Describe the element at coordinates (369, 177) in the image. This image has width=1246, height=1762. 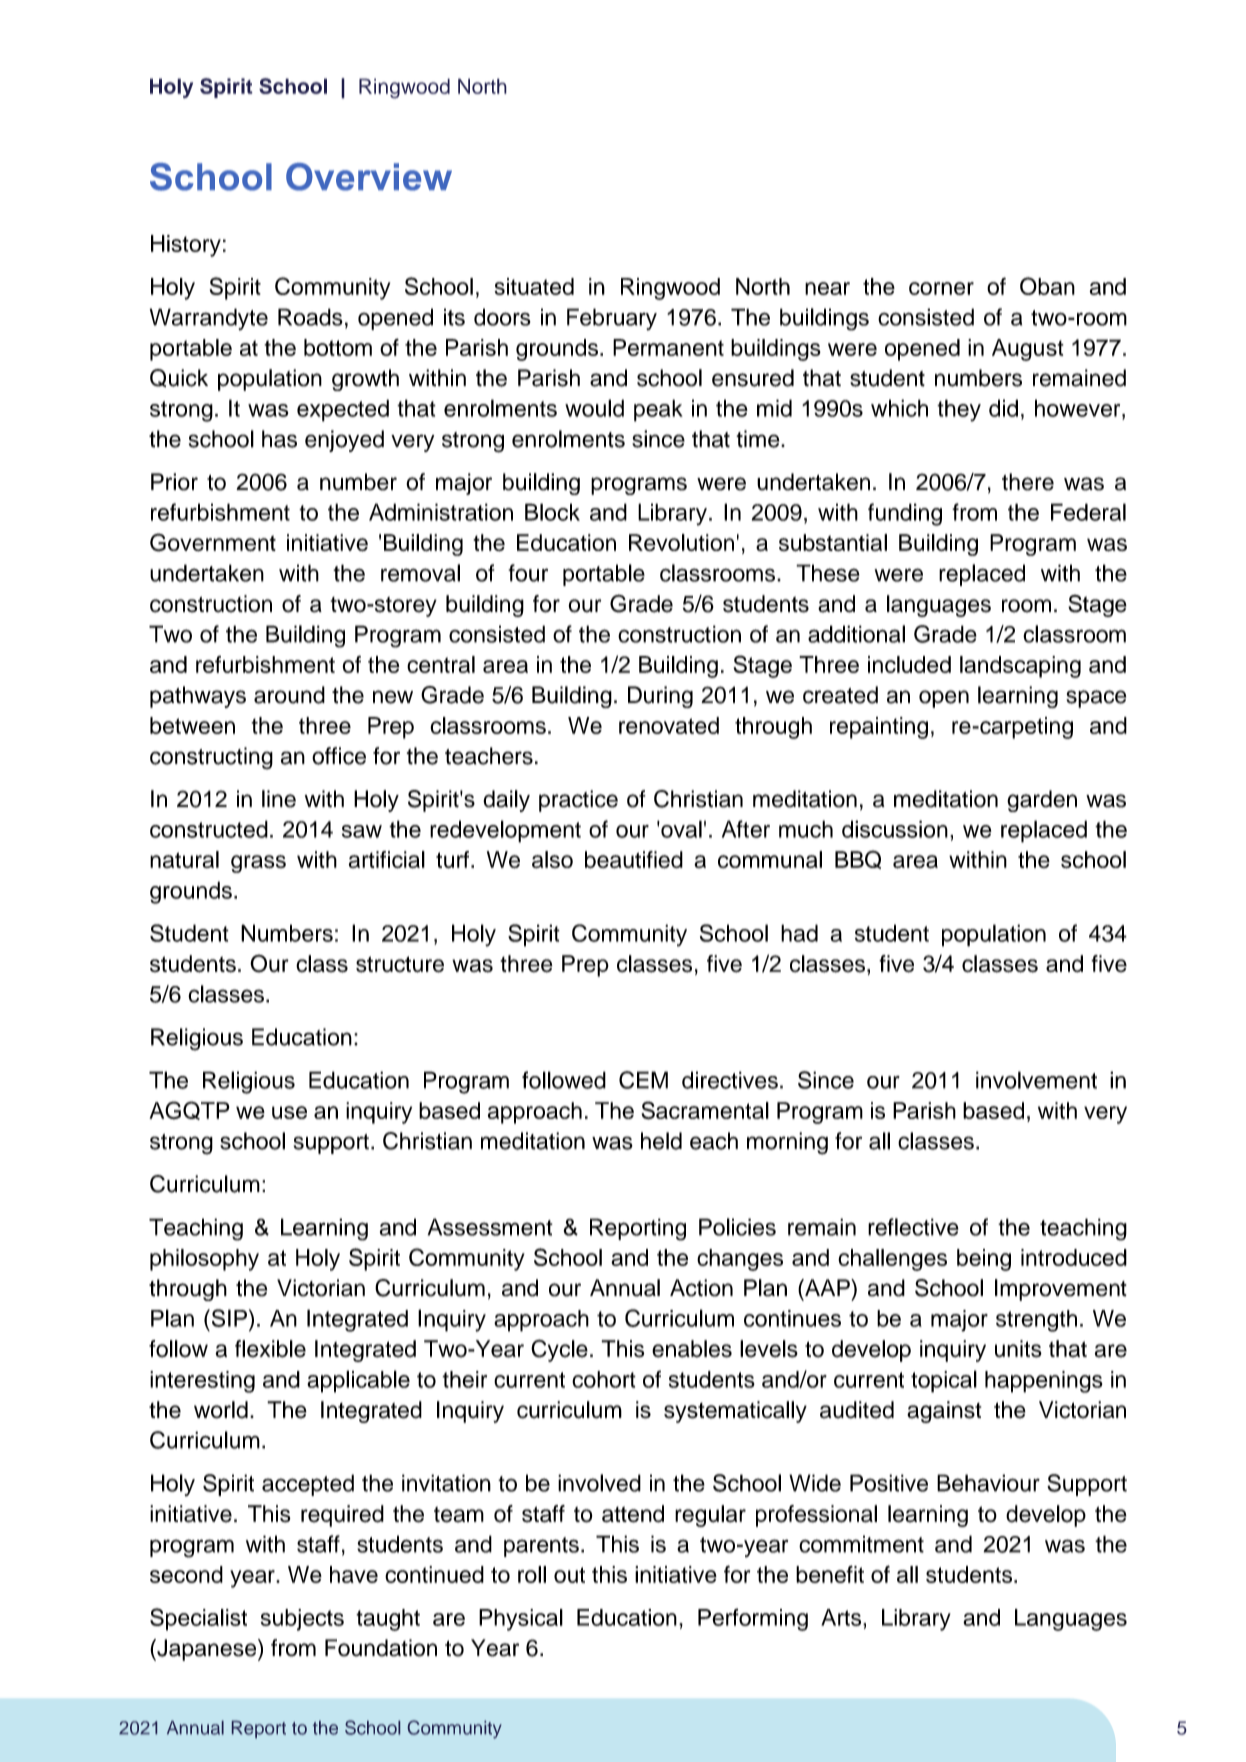
I see `Overview` at that location.
